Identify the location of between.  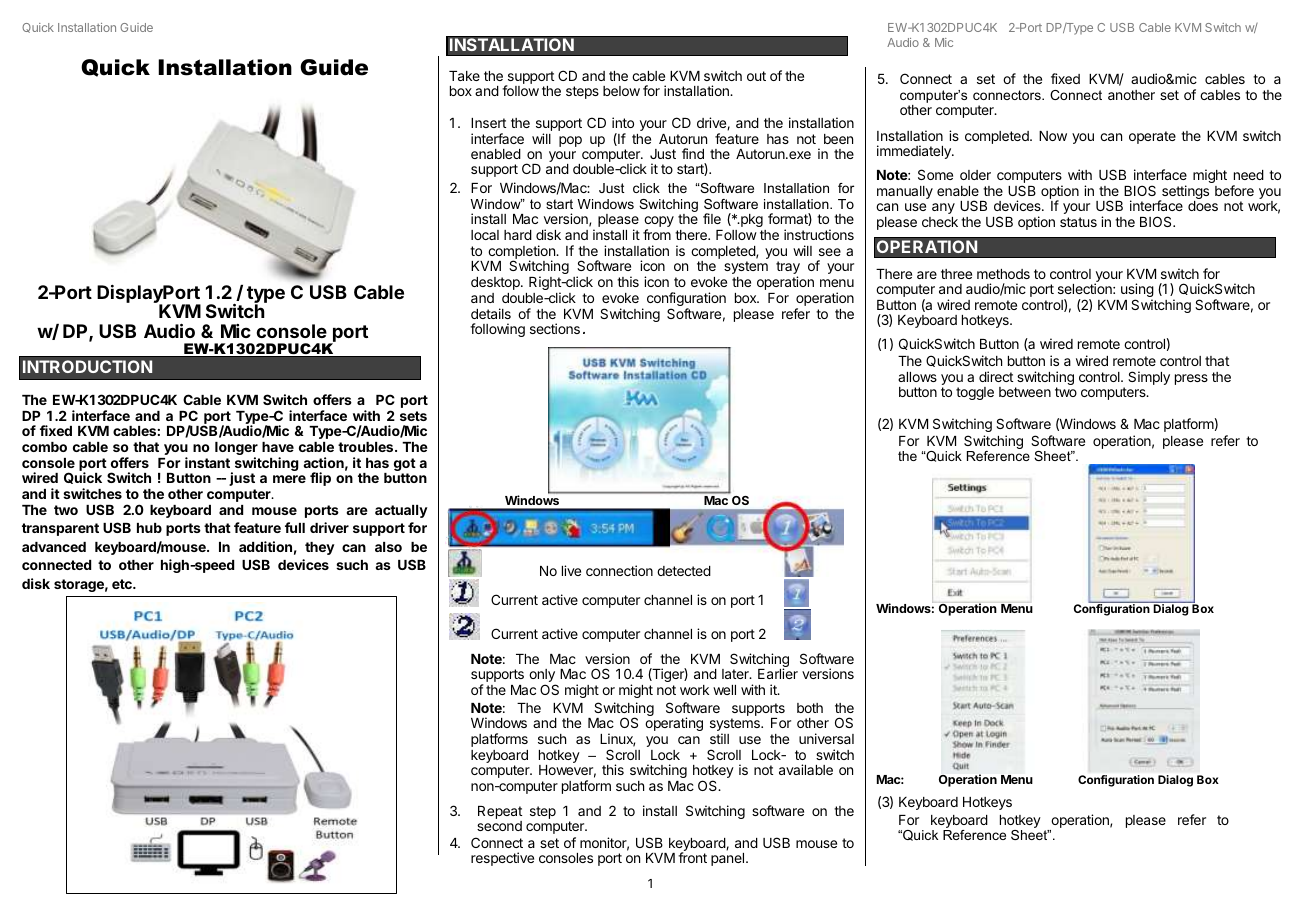
(1025, 392).
